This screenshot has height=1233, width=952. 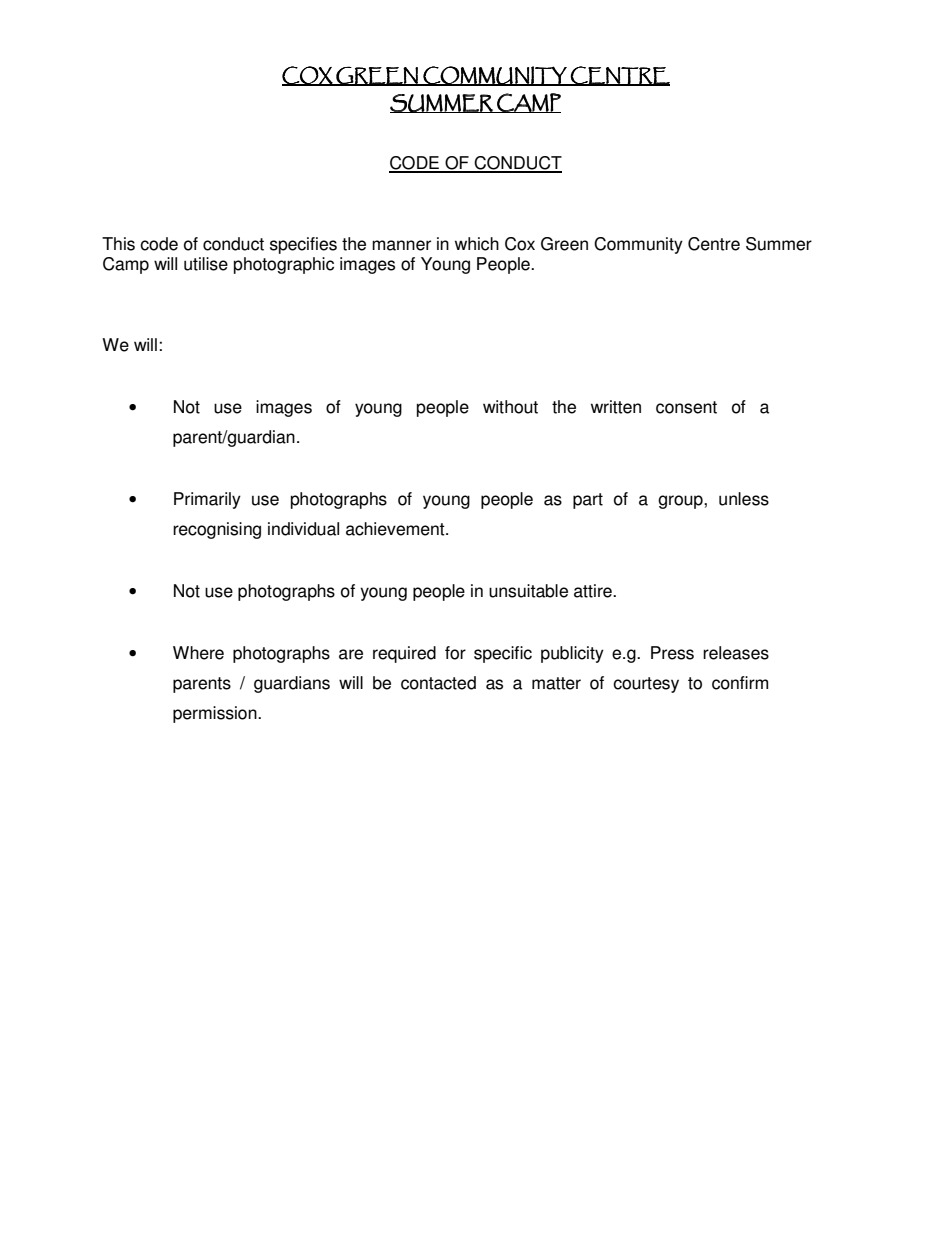 What do you see at coordinates (401, 245) in the screenshot?
I see `manner` at bounding box center [401, 245].
